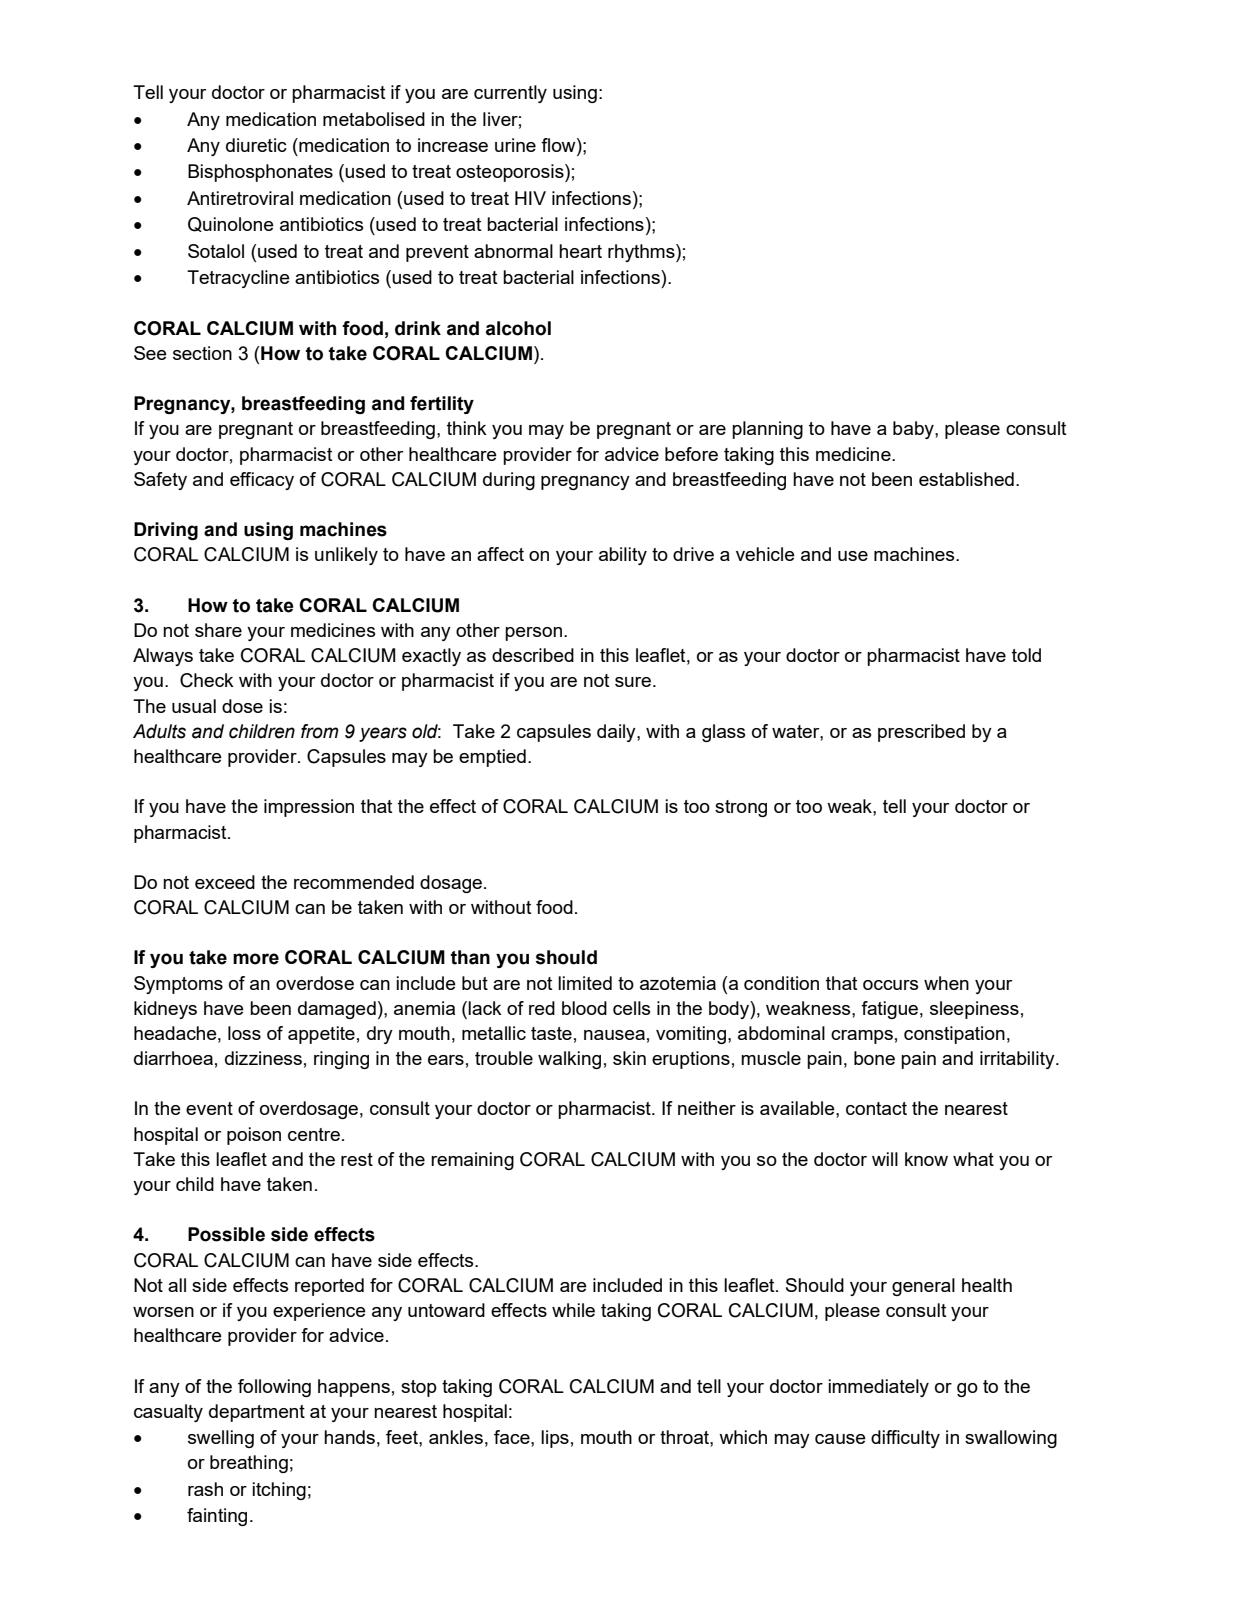 This image has height=1605, width=1240. What do you see at coordinates (555, 1439) in the image?
I see `lips` at bounding box center [555, 1439].
